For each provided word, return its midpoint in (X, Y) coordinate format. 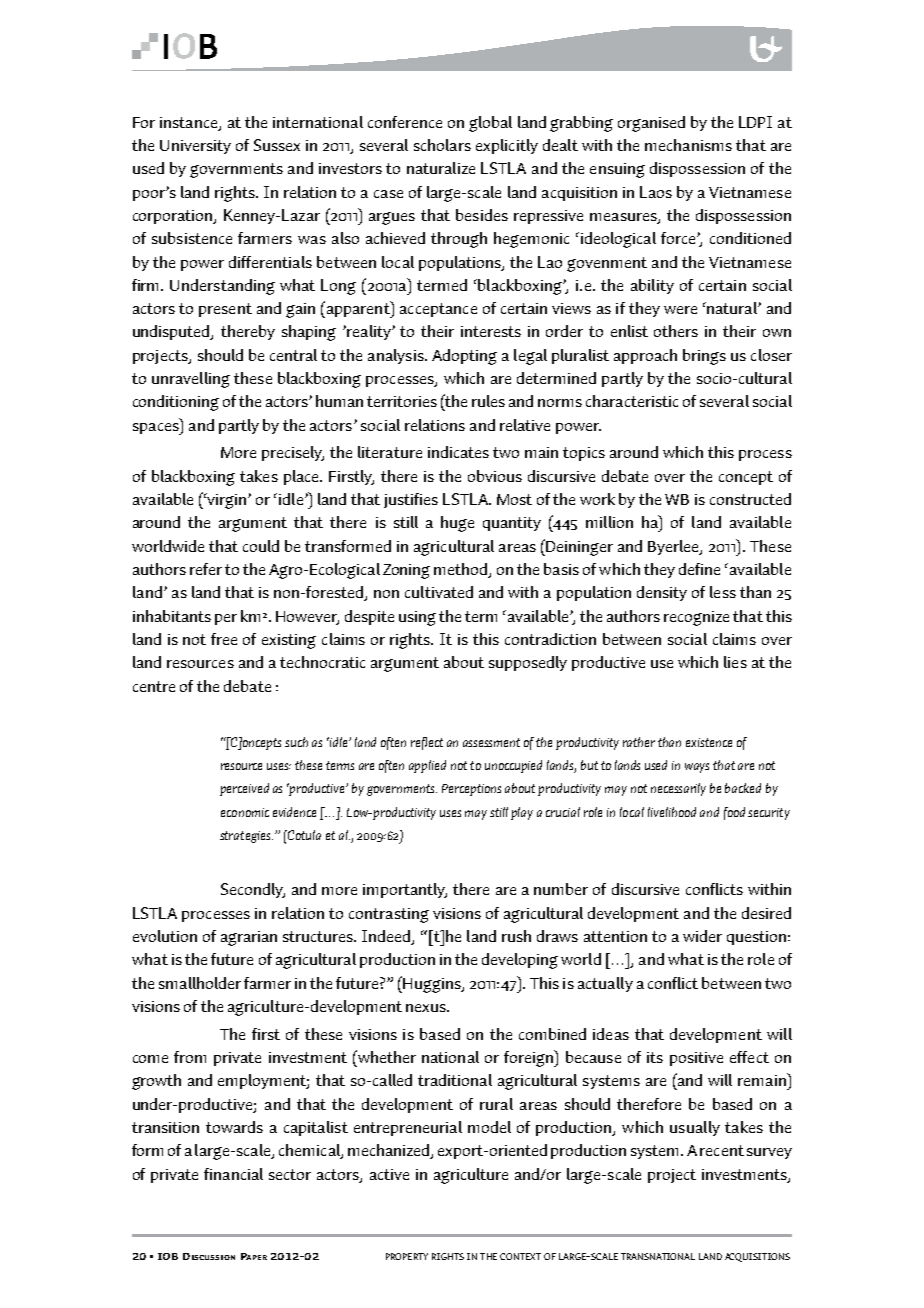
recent (722, 1150)
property (407, 1256)
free (224, 639)
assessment (491, 742)
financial (233, 1174)
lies (735, 662)
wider (702, 936)
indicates (458, 452)
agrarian (249, 938)
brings (704, 357)
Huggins (432, 984)
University (195, 147)
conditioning (176, 403)
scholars (442, 145)
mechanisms (688, 145)
